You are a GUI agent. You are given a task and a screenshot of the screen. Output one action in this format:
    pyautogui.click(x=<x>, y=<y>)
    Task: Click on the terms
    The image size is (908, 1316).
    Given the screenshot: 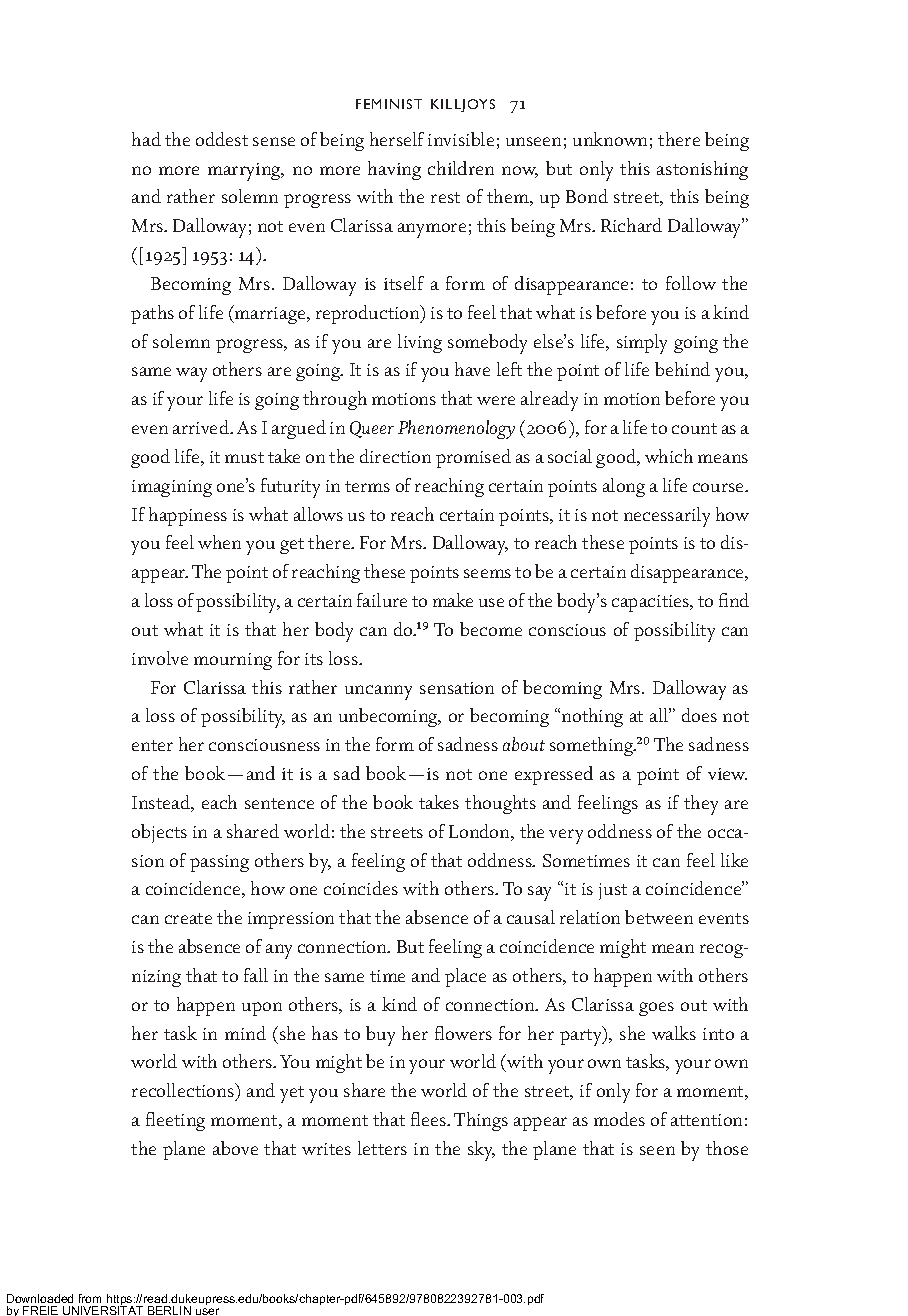 What is the action you would take?
    pyautogui.click(x=367, y=486)
